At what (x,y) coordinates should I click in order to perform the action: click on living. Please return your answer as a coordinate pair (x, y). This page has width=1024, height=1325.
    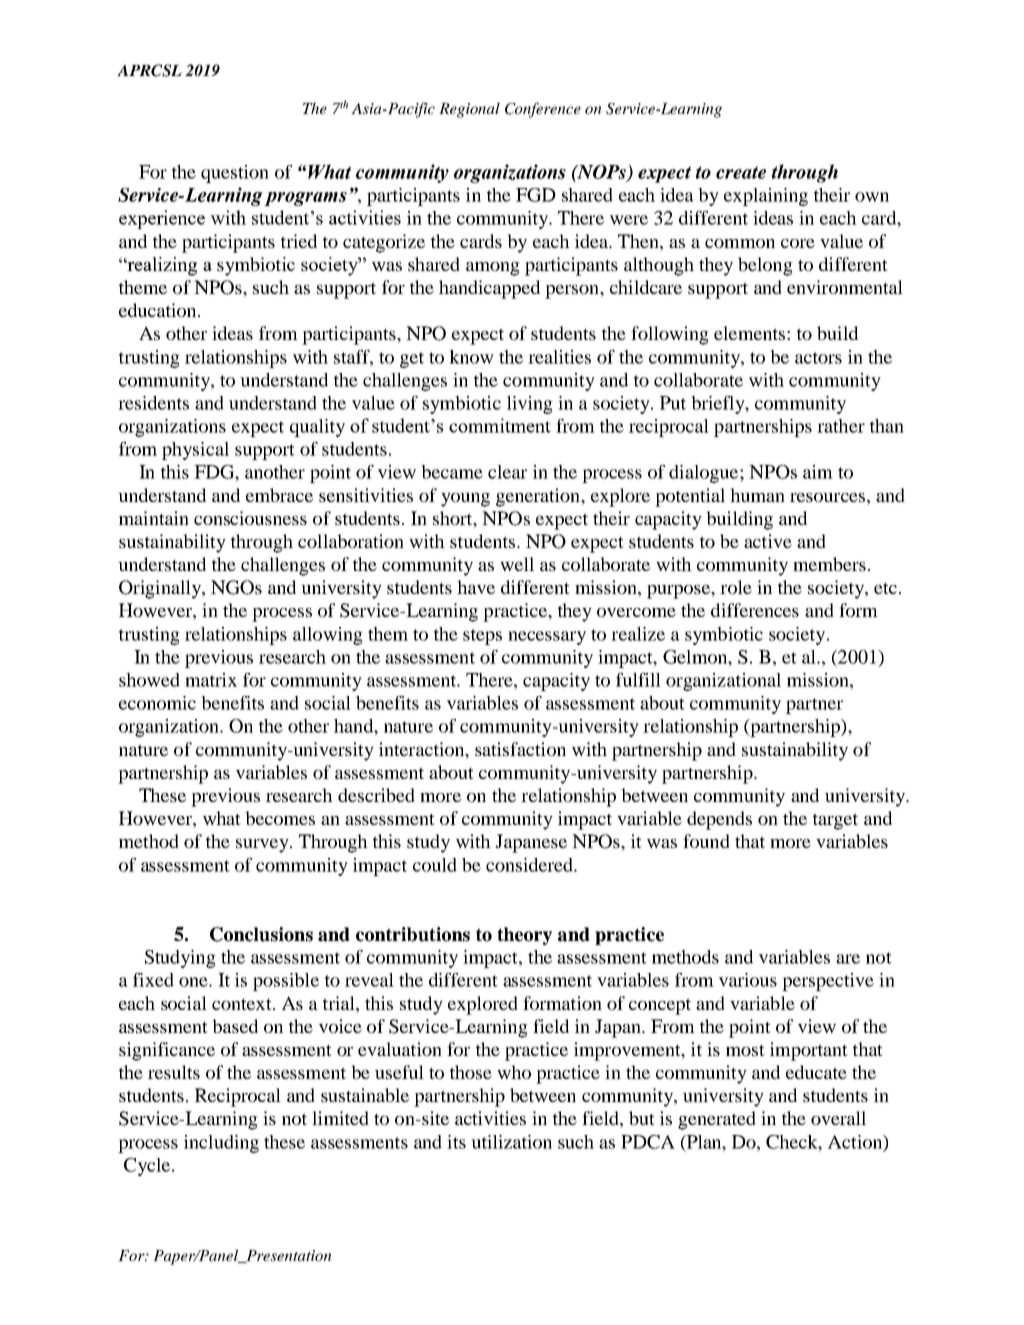
    Looking at the image, I should click on (530, 405).
